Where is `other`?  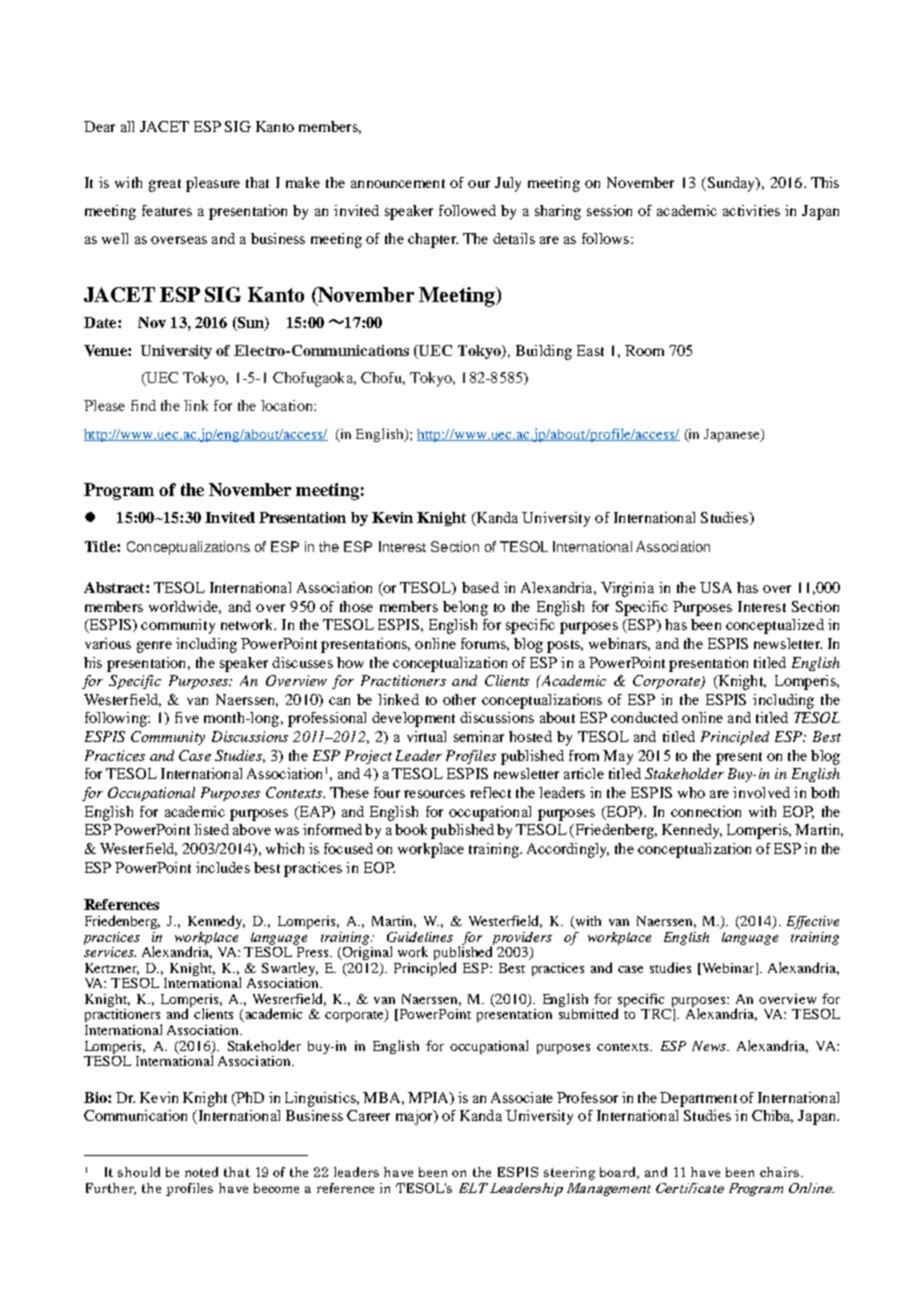 other is located at coordinates (459, 699).
